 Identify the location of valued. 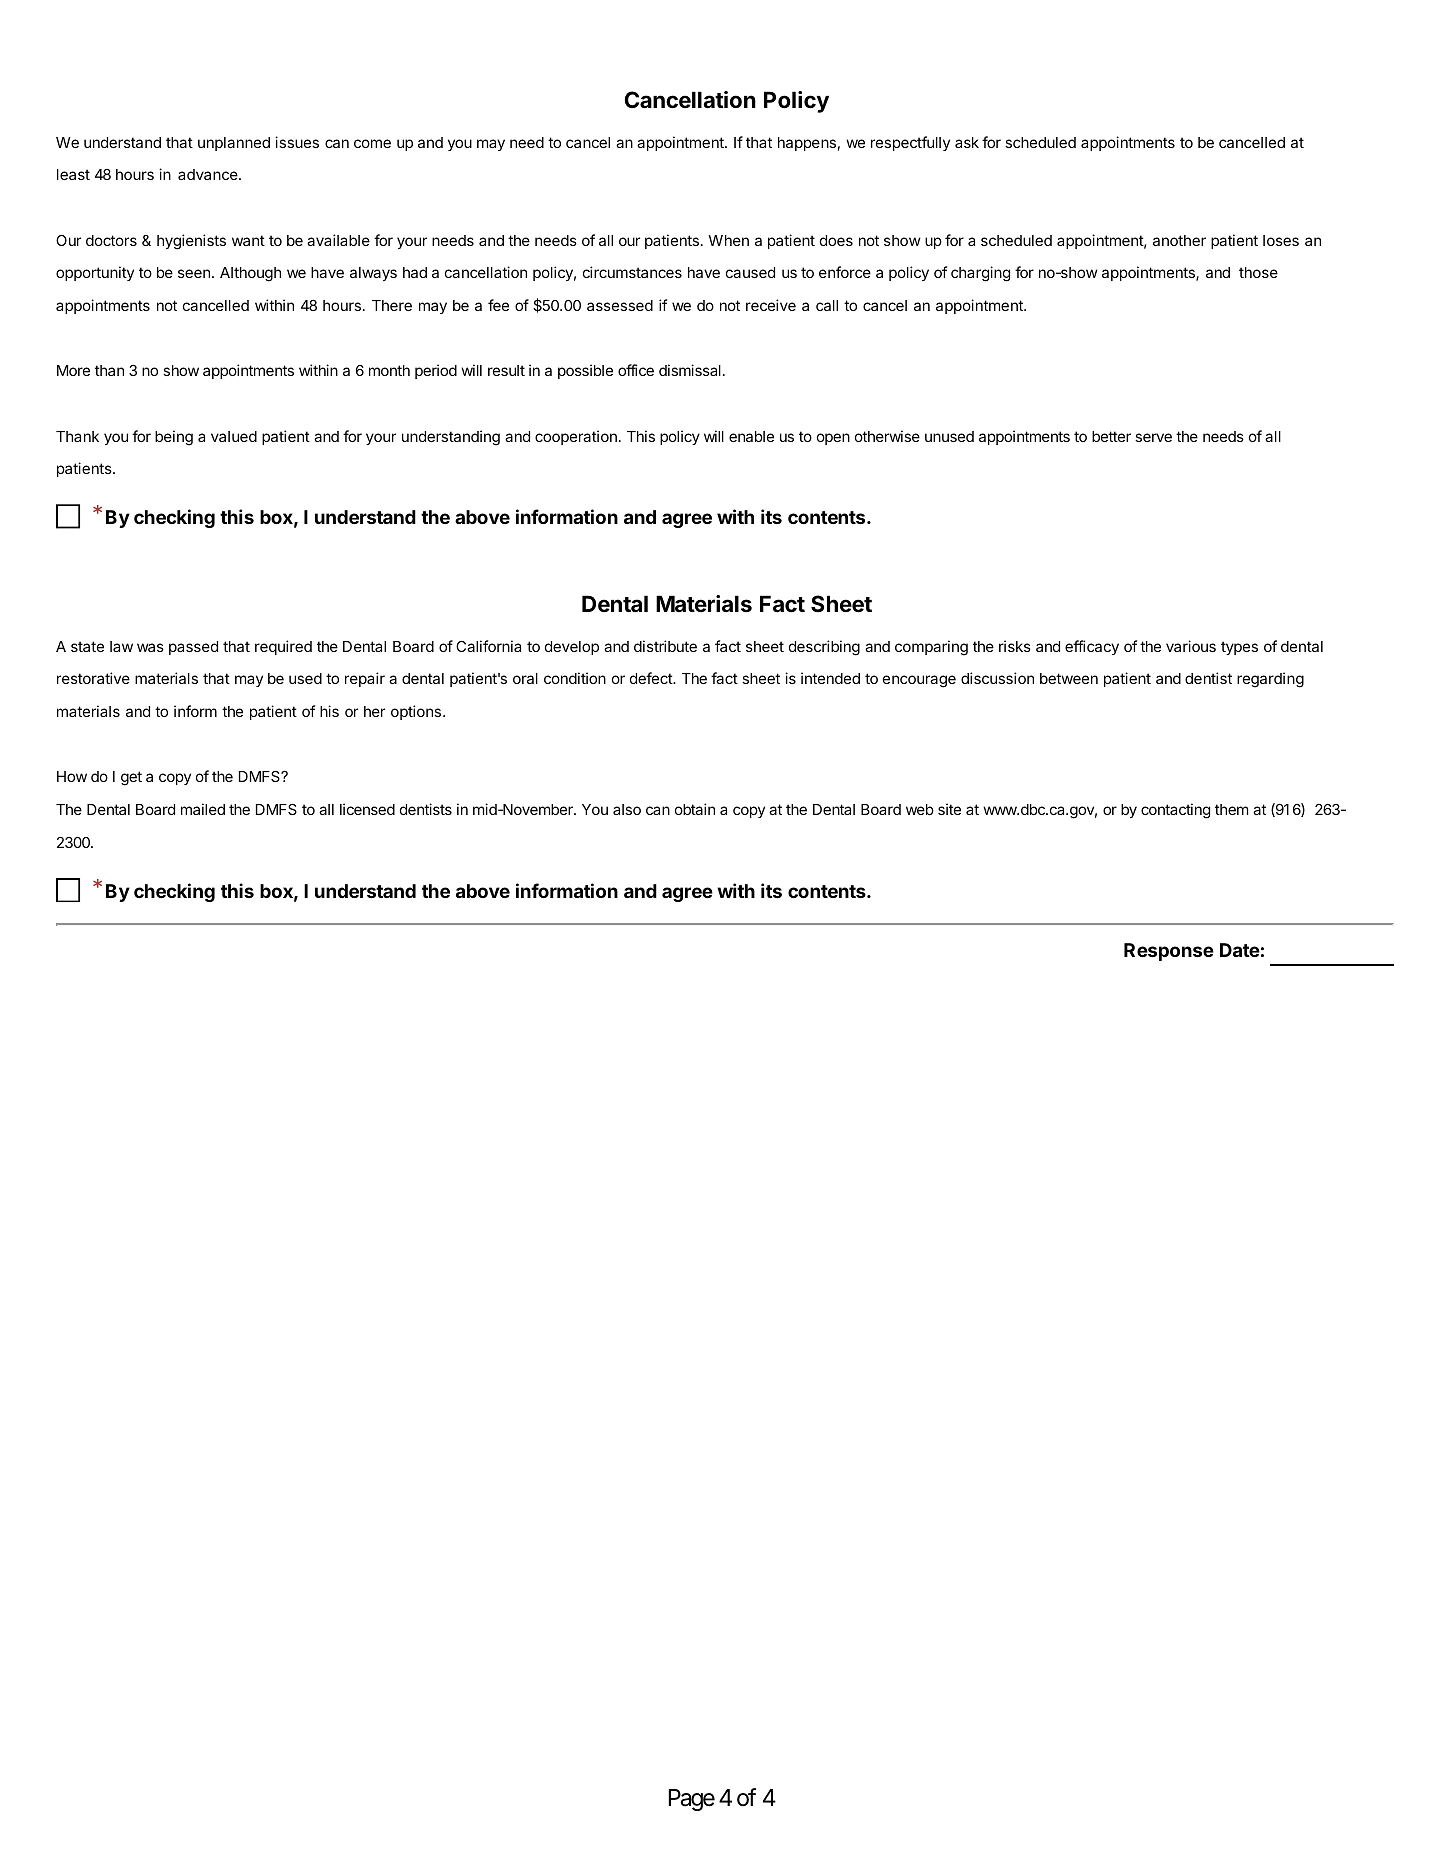
(234, 436).
